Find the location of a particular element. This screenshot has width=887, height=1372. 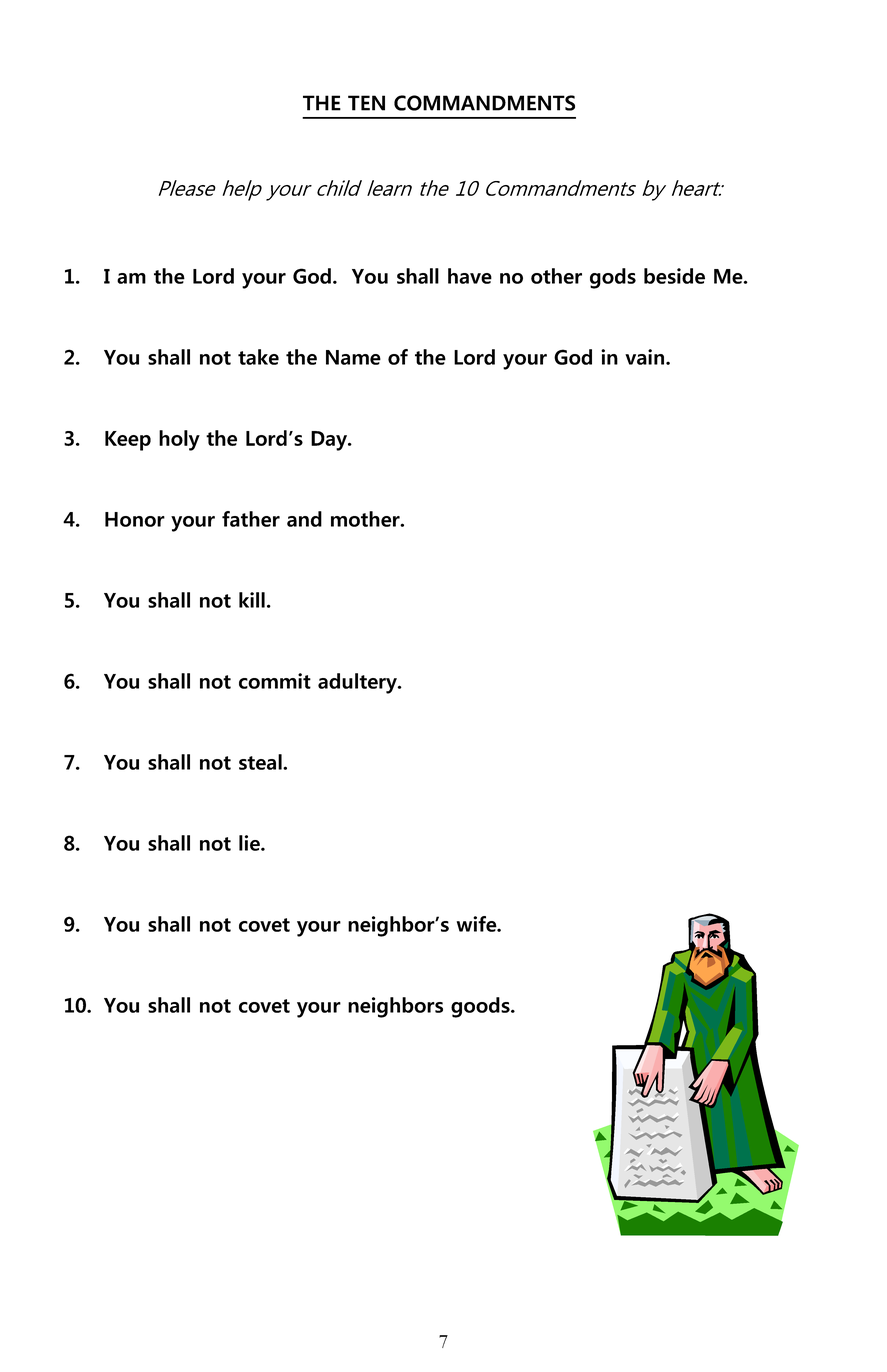

father is located at coordinates (251, 519).
